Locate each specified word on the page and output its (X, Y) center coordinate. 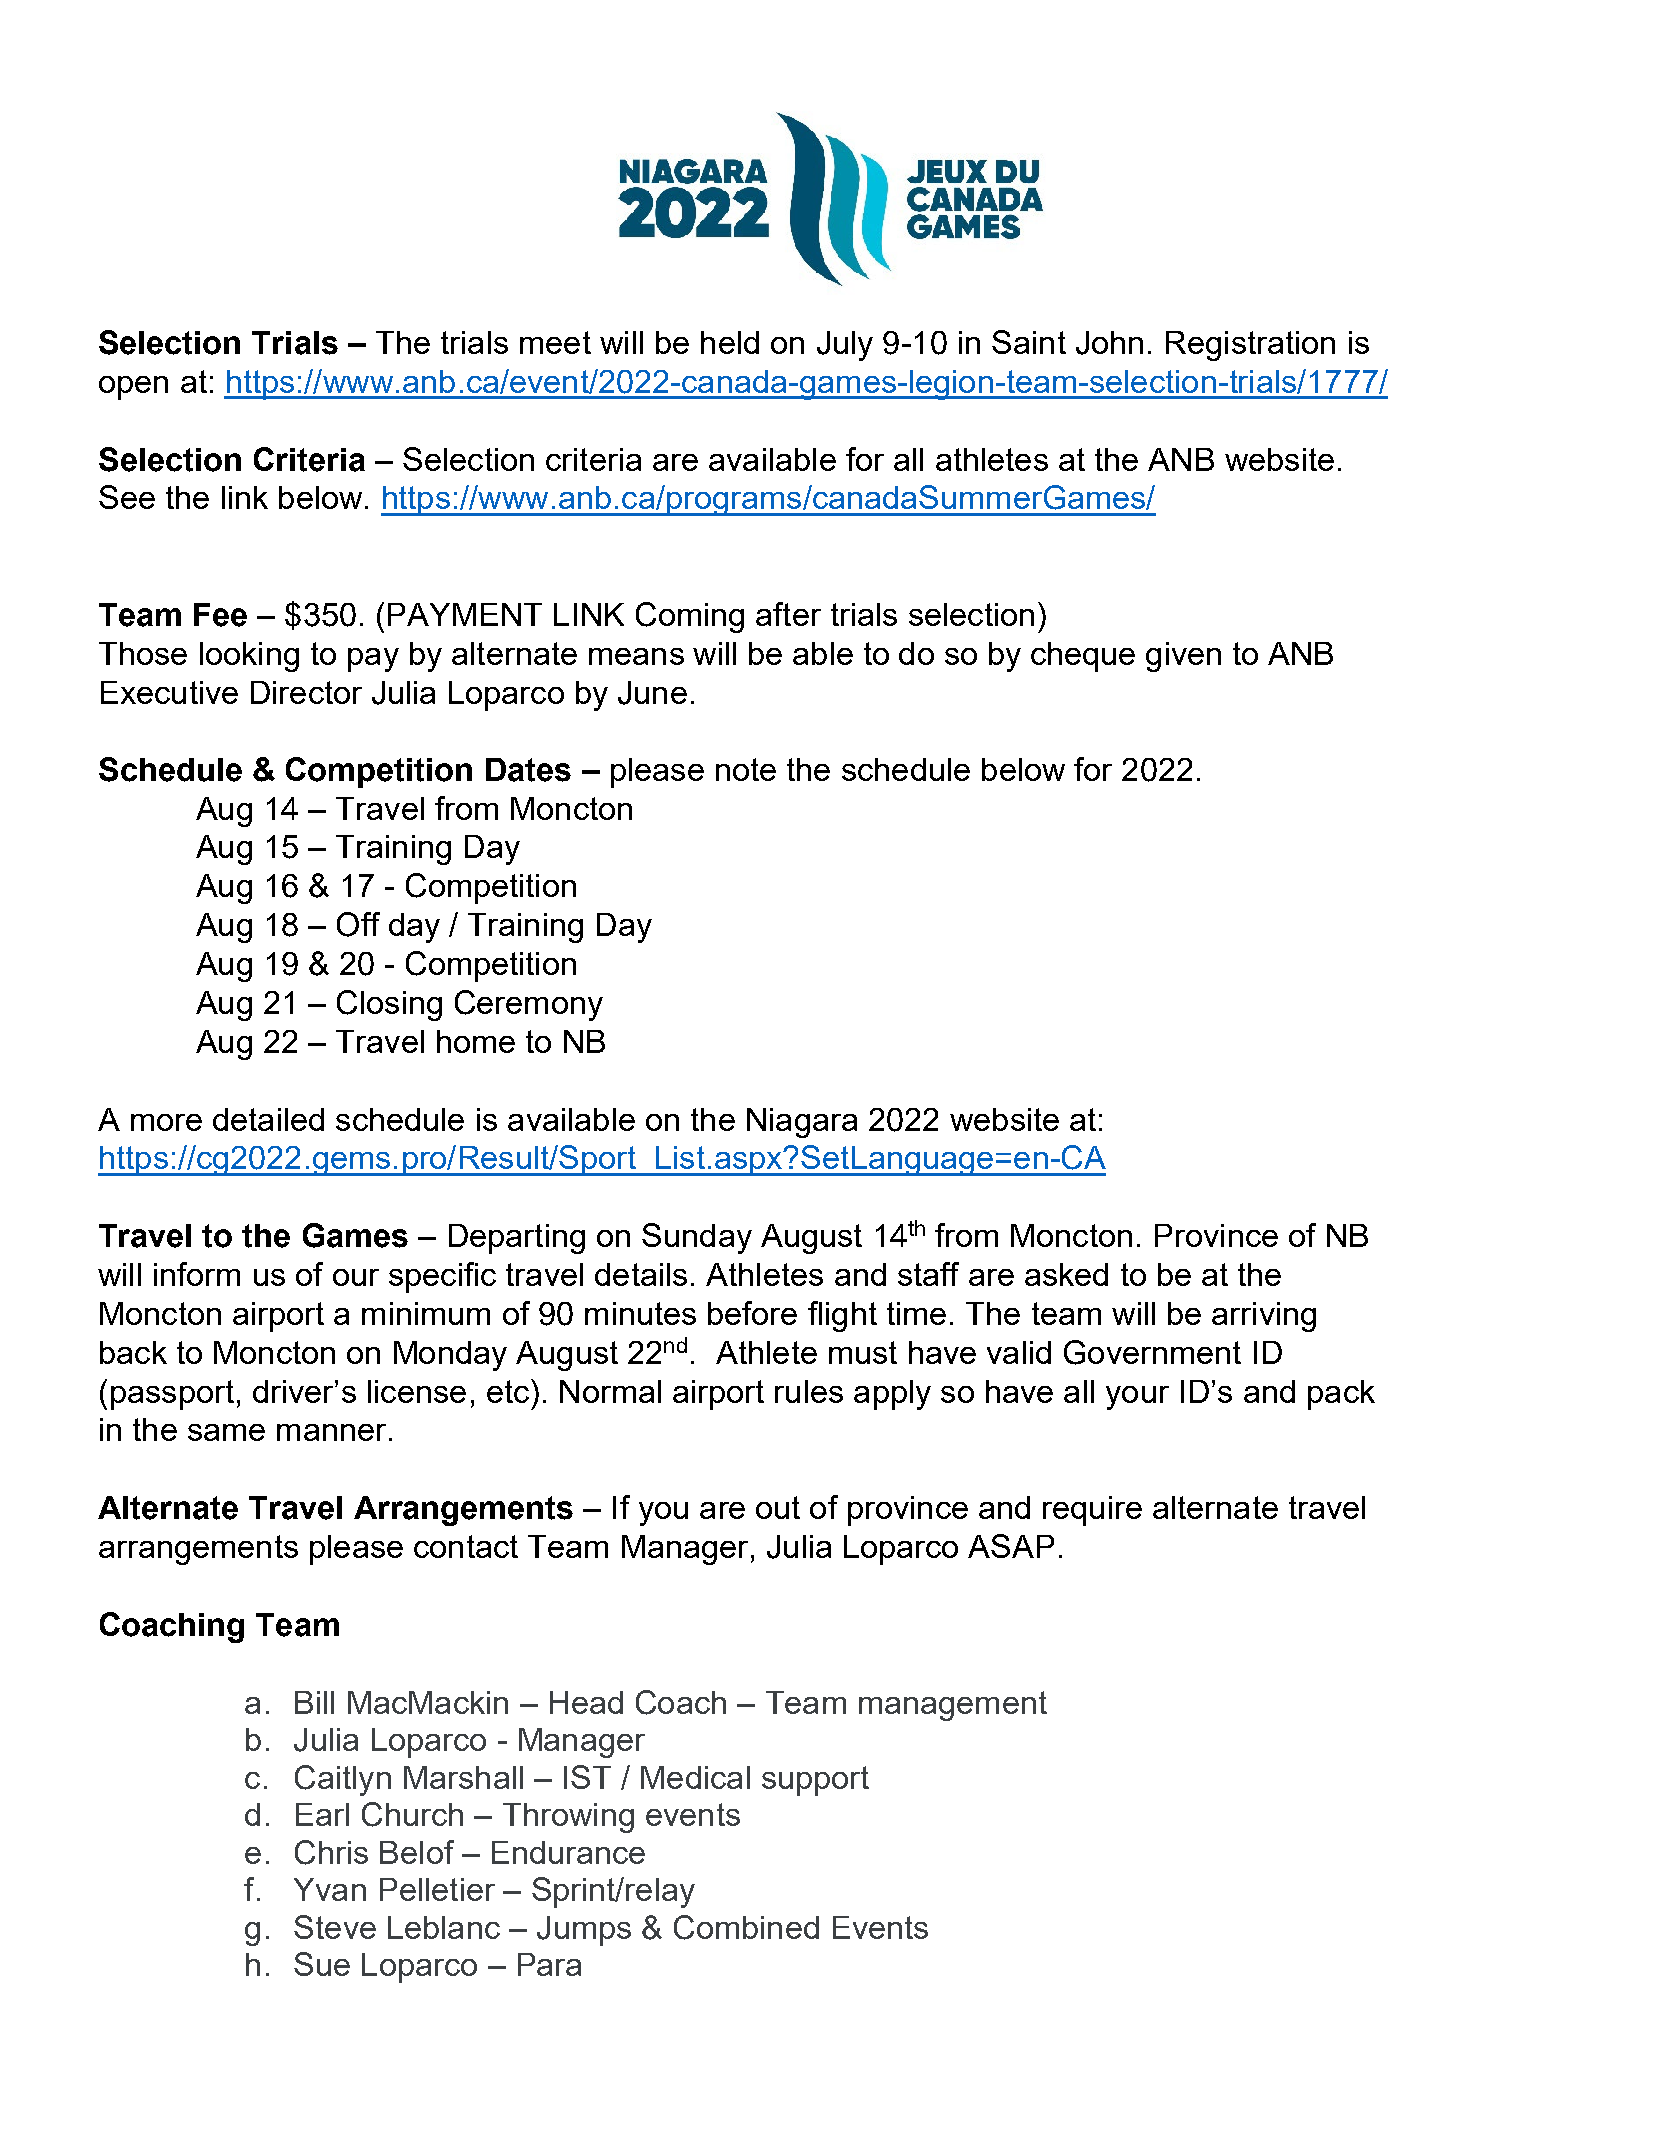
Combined (746, 1927)
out (778, 1507)
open (133, 388)
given (1183, 657)
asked (1066, 1274)
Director (306, 692)
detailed (268, 1119)
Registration (1250, 346)
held (730, 342)
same (226, 1432)
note (746, 769)
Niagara (802, 1123)
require (1092, 1511)
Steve (335, 1927)
